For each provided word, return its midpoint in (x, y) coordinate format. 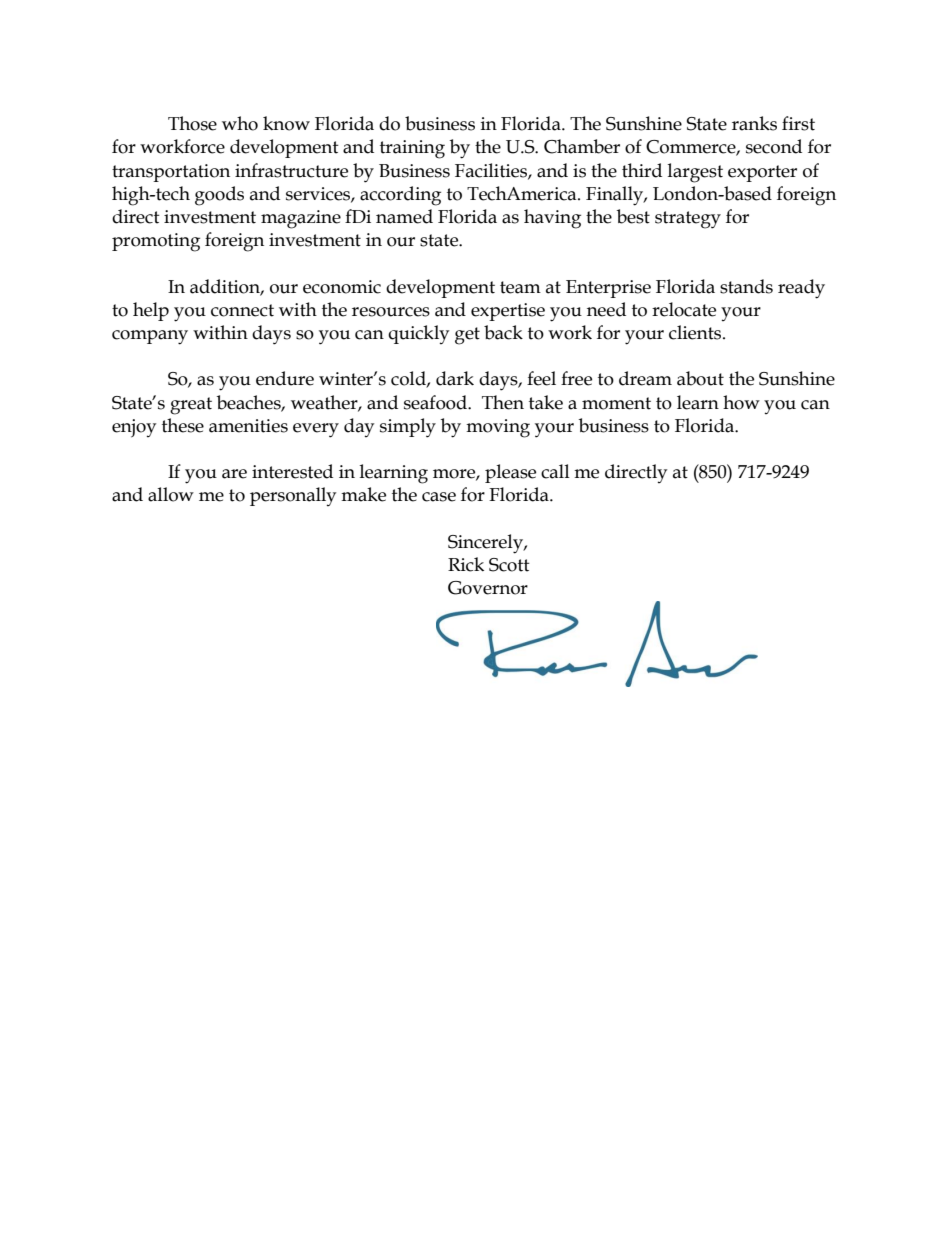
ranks (754, 123)
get (467, 336)
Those (192, 123)
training (412, 149)
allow (171, 494)
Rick (466, 564)
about (700, 378)
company (150, 337)
